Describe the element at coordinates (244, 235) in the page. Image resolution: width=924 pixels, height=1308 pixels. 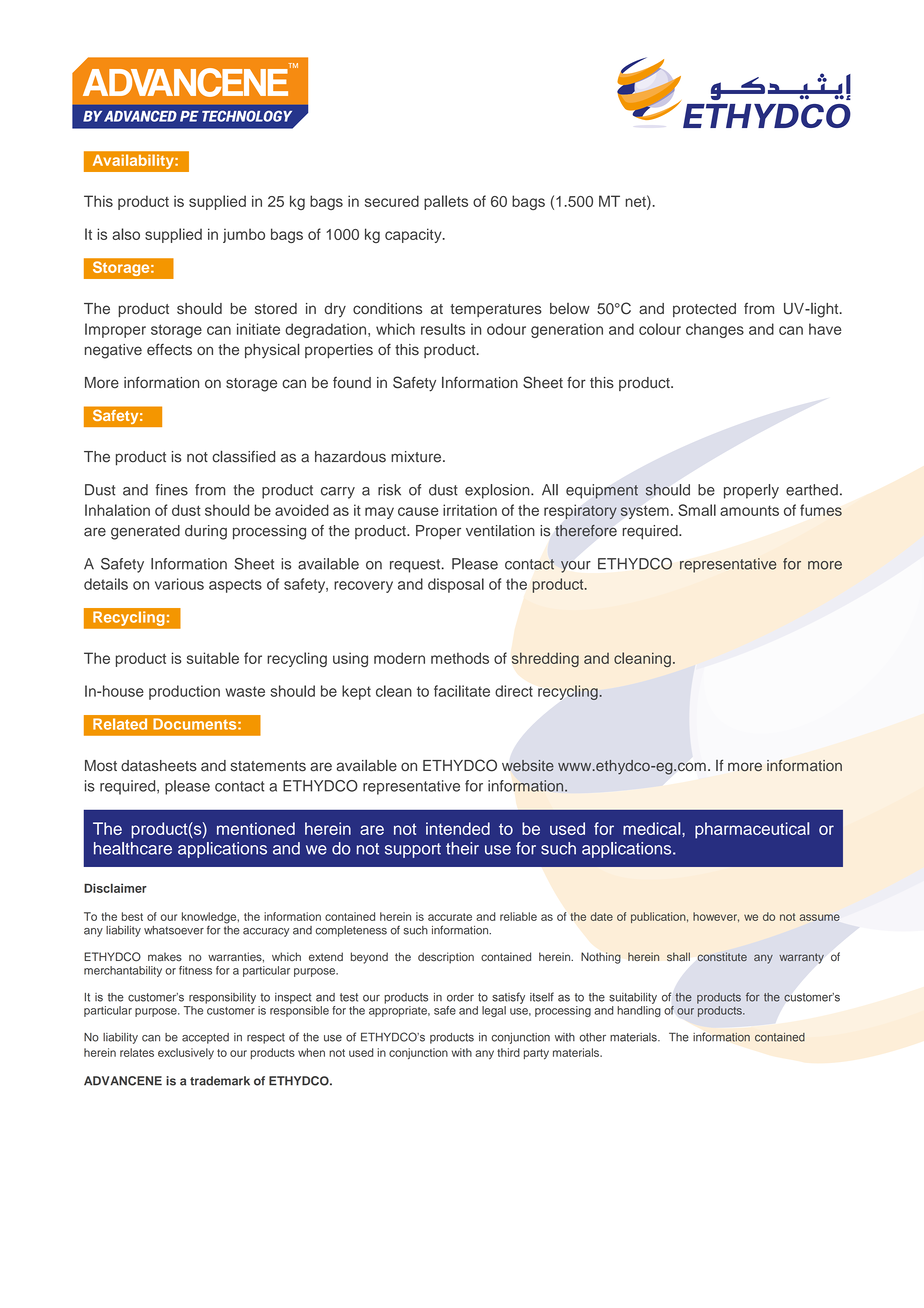
I see `jumbo` at that location.
